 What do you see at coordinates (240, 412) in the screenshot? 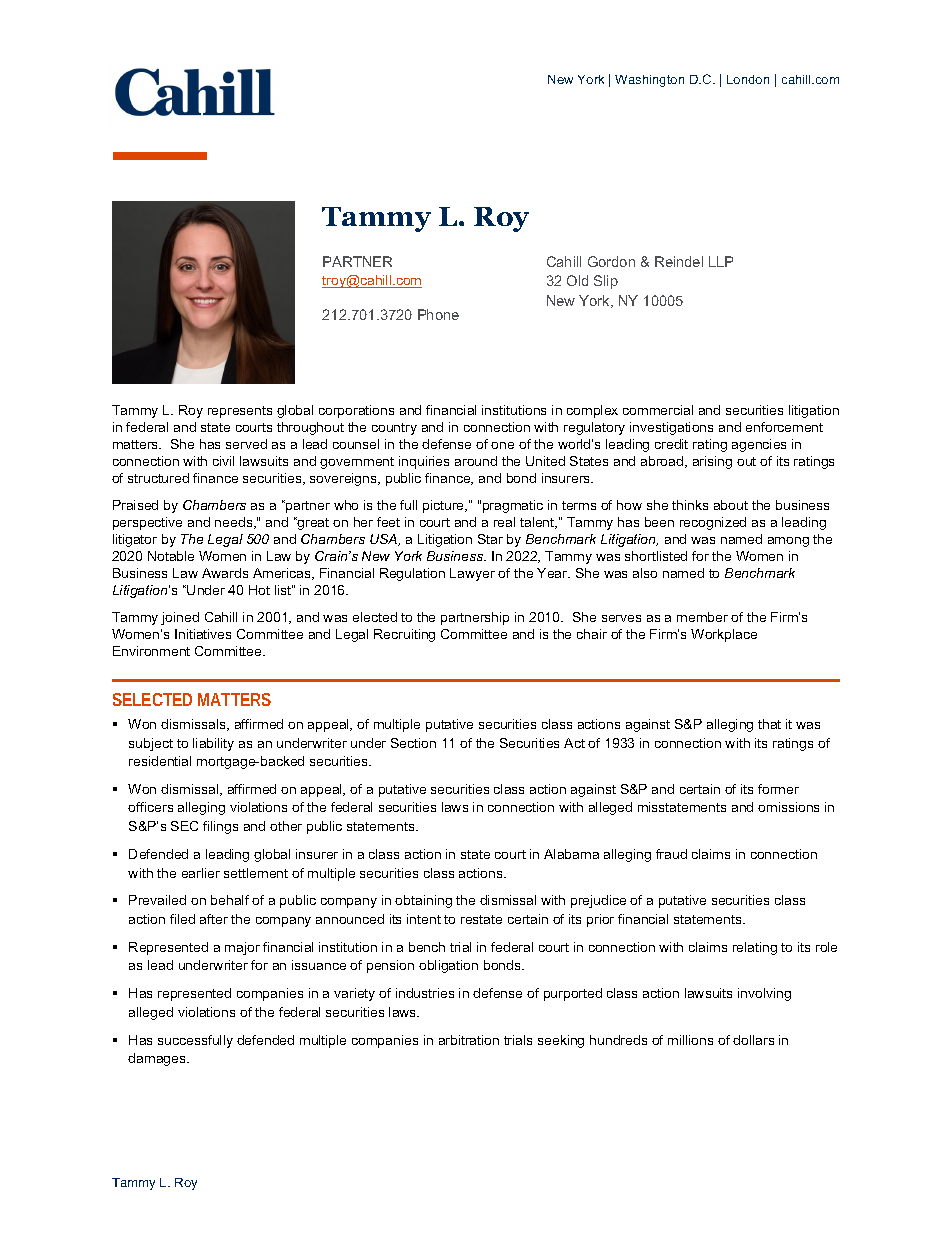
I see `represents` at bounding box center [240, 412].
